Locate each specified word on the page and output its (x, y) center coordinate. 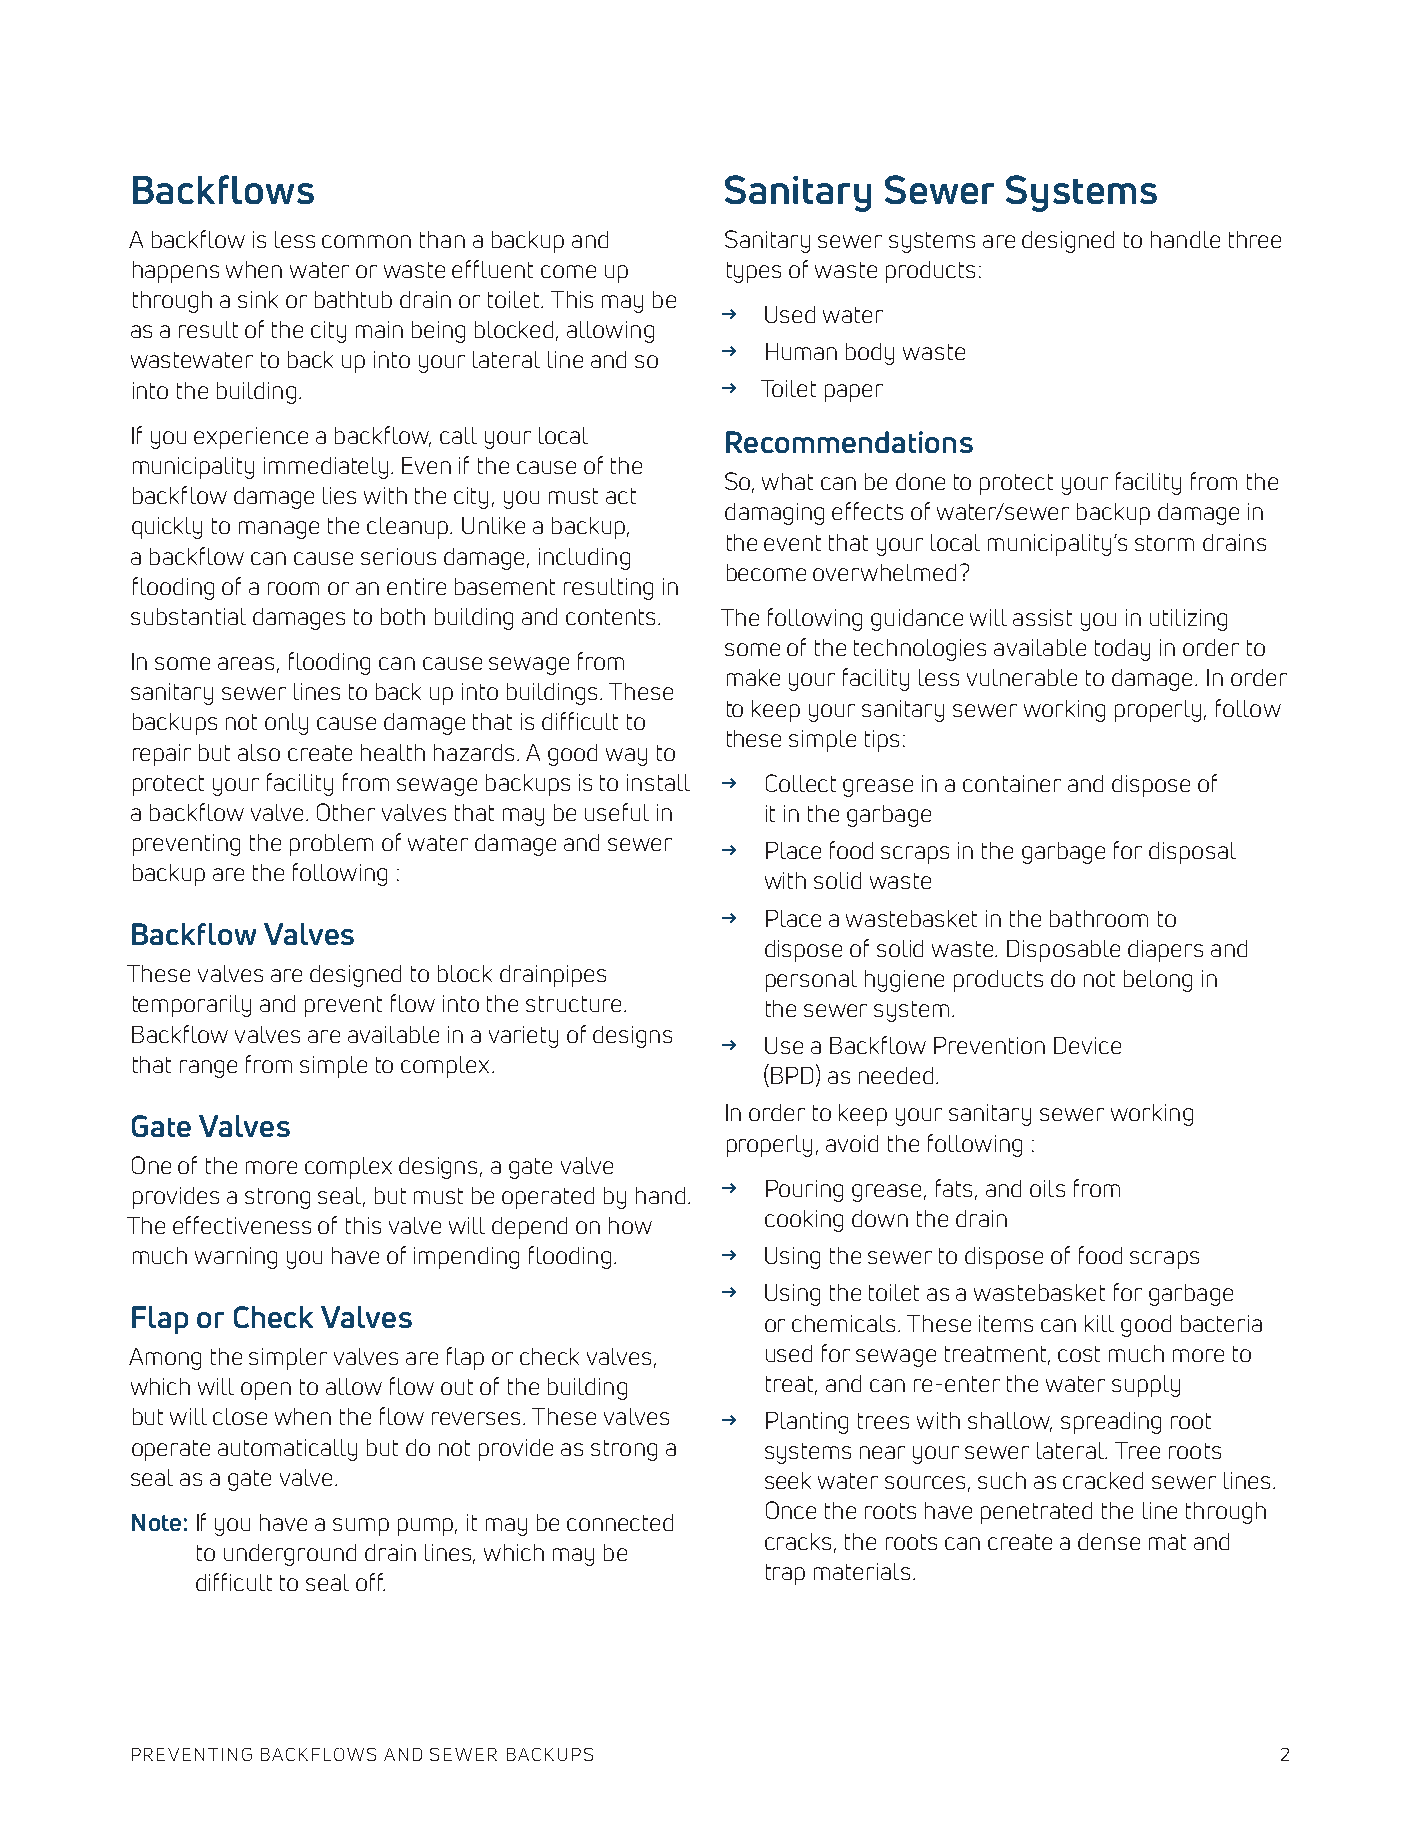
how (630, 1225)
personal (811, 981)
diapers (1165, 951)
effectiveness (242, 1225)
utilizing (1188, 620)
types (754, 272)
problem (331, 845)
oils (1047, 1188)
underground (290, 1555)
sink (258, 299)
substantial (188, 616)
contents (610, 617)
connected (620, 1522)
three (1255, 239)
